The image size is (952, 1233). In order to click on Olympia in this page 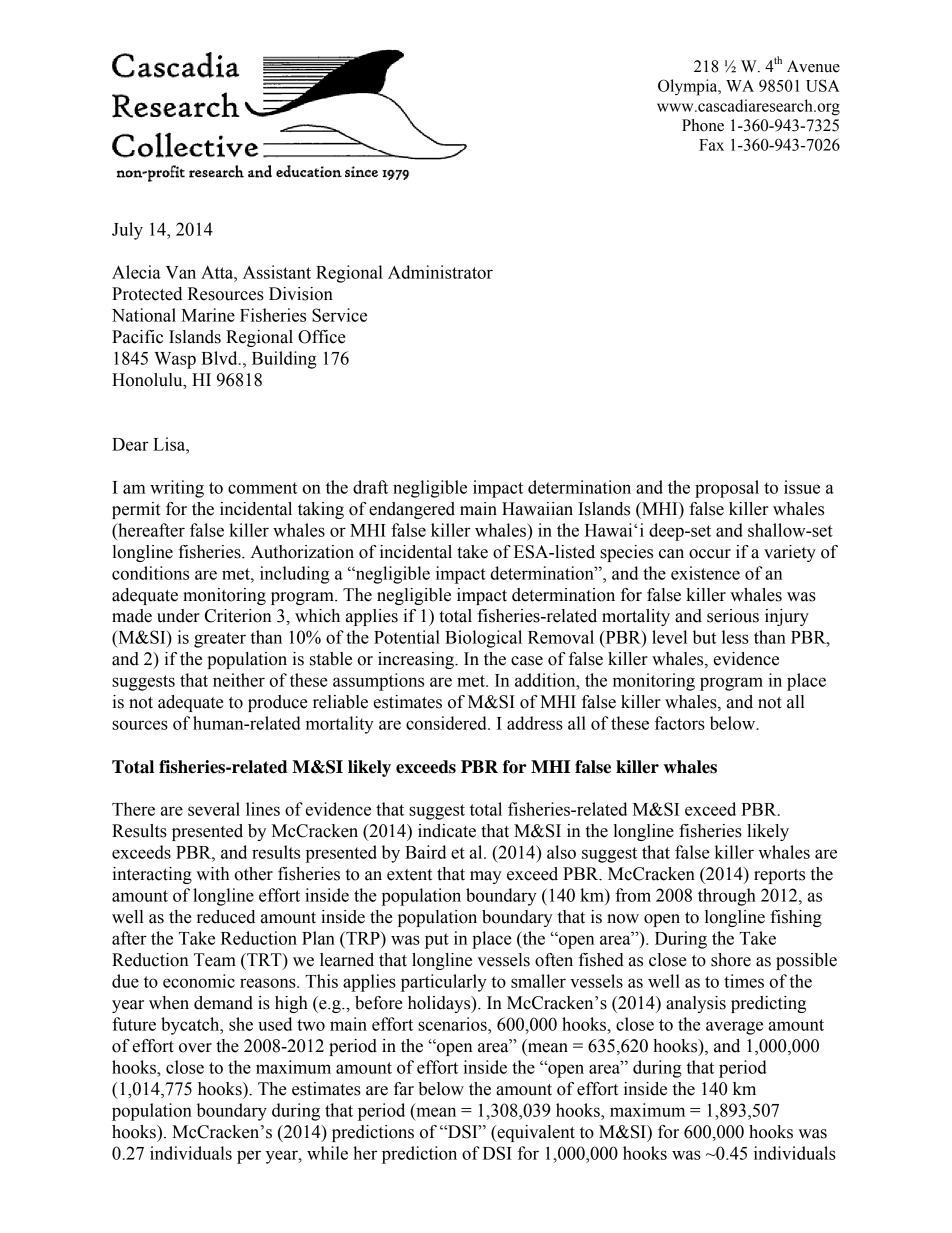, I will do `click(689, 87)`.
